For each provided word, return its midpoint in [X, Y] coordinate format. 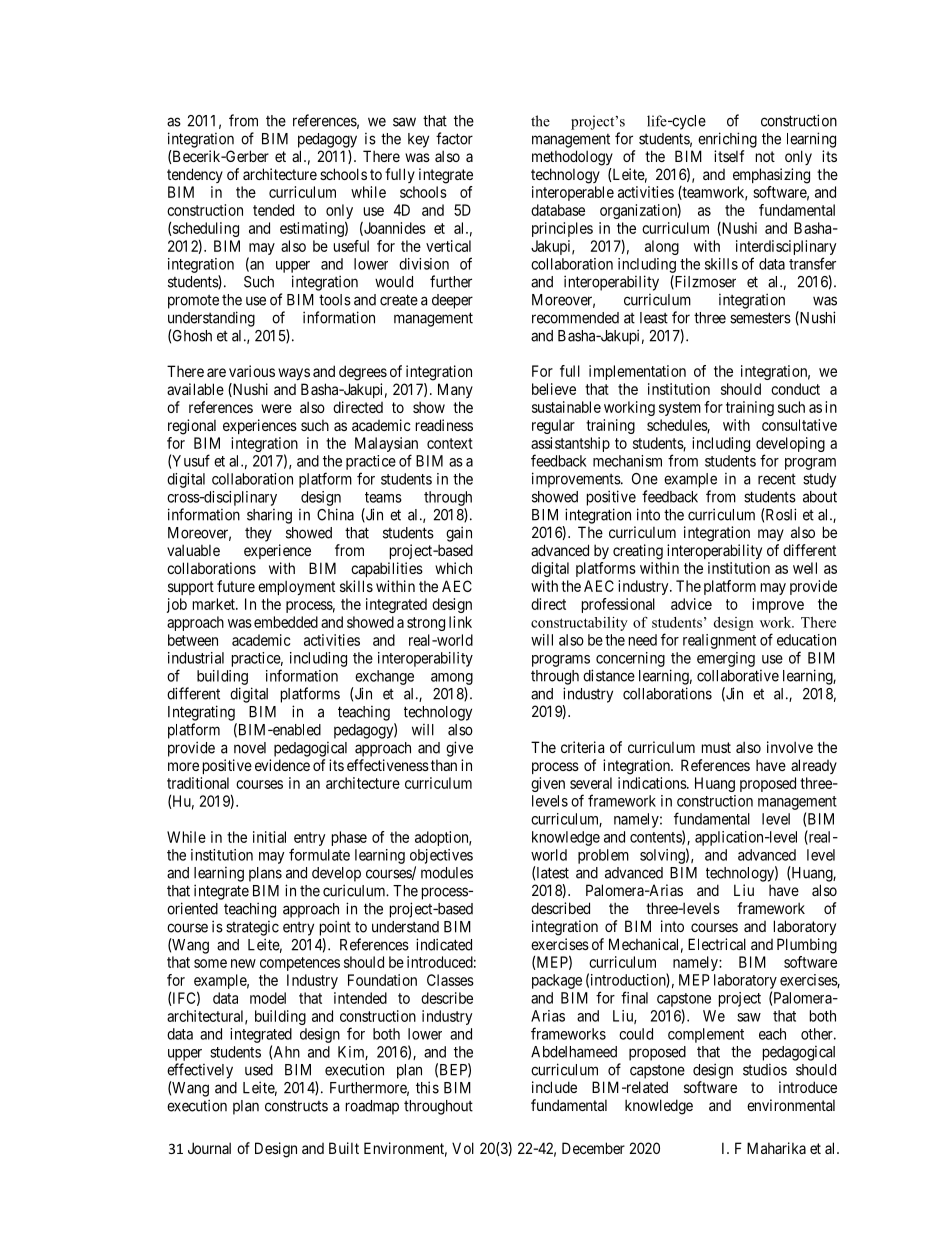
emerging [726, 659]
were [276, 408]
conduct [795, 389]
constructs [296, 1106]
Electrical [717, 944]
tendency [195, 175]
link [460, 622]
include [554, 1087]
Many [455, 390]
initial [269, 837]
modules [447, 873]
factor [454, 138]
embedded [286, 622]
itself [729, 156]
